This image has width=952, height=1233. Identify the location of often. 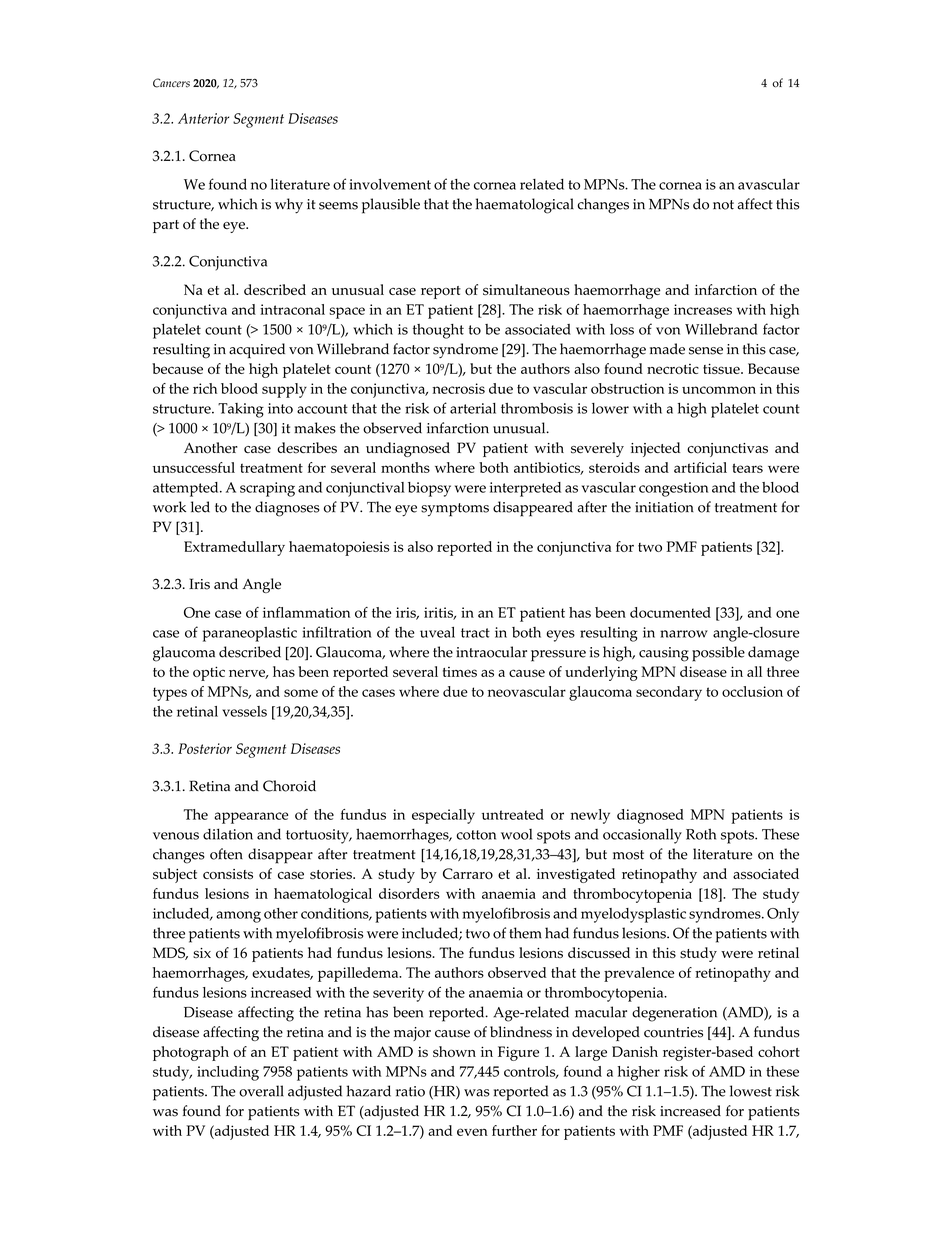
(226, 854).
